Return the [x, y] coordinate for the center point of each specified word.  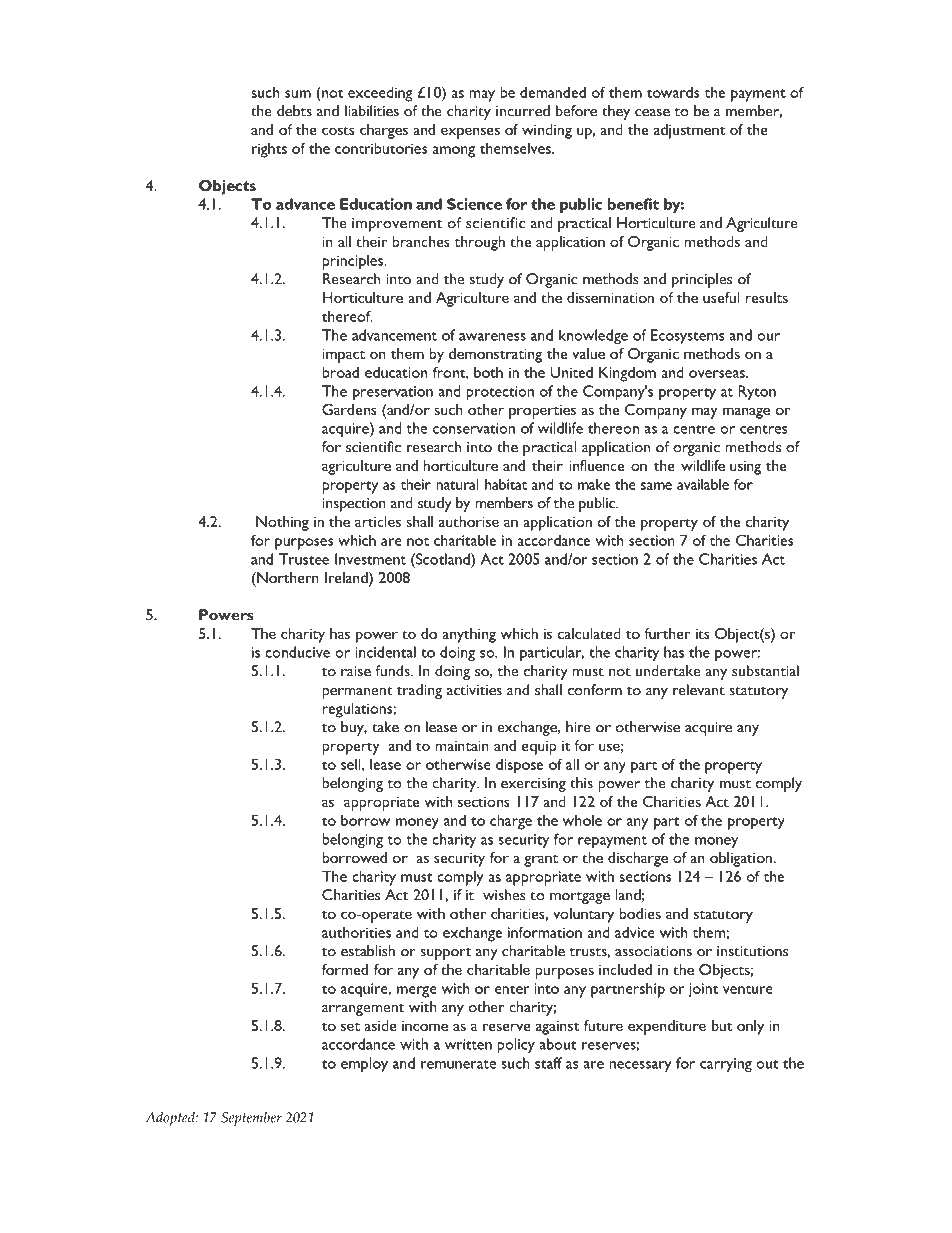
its [703, 634]
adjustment [689, 131]
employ [364, 1064]
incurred [523, 111]
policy [516, 1045]
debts [294, 111]
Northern [287, 579]
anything [469, 635]
